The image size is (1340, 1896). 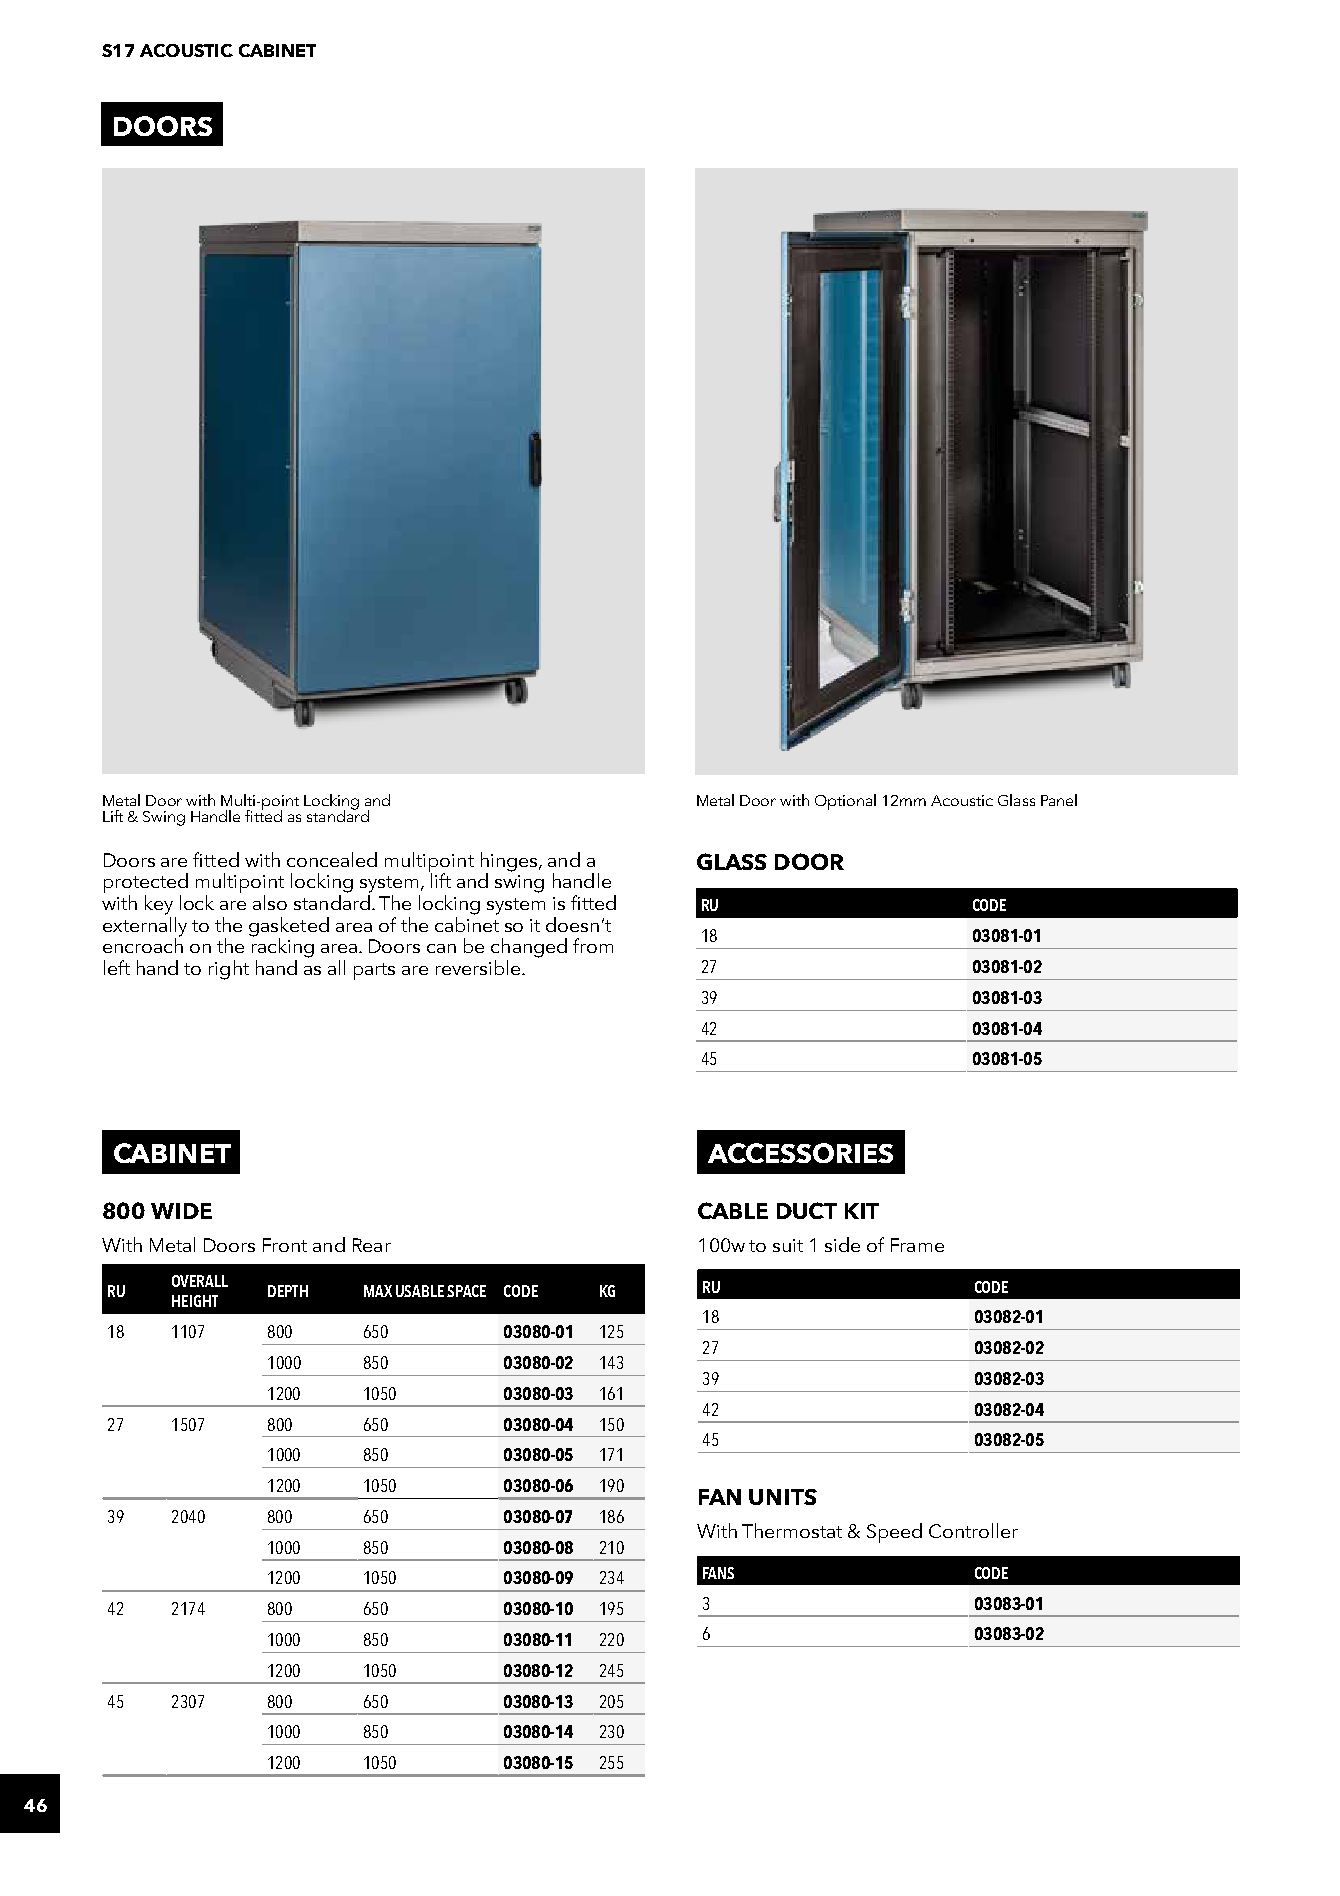 I want to click on CABLE, so click(x=733, y=1210).
